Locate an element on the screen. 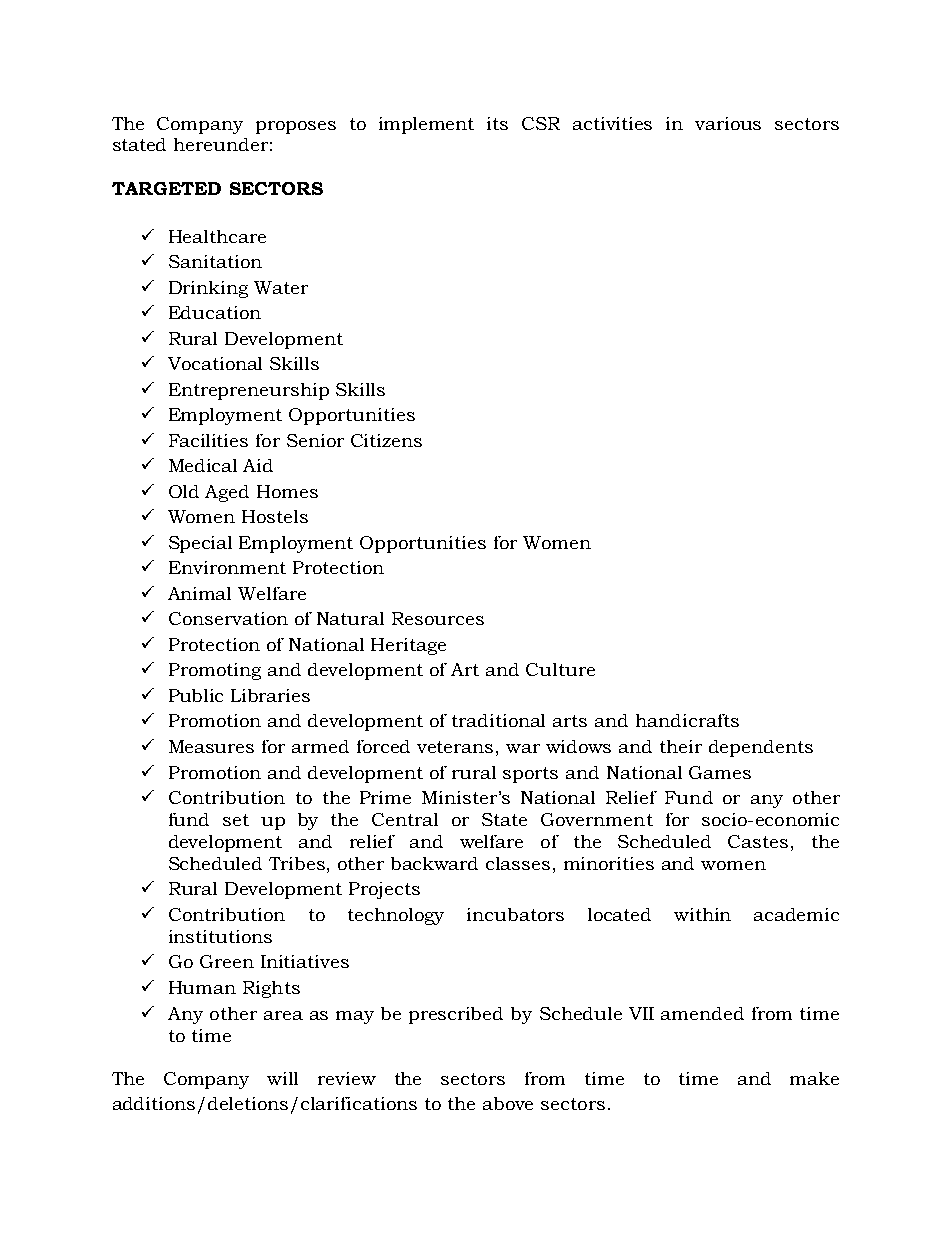  sports is located at coordinates (530, 775).
